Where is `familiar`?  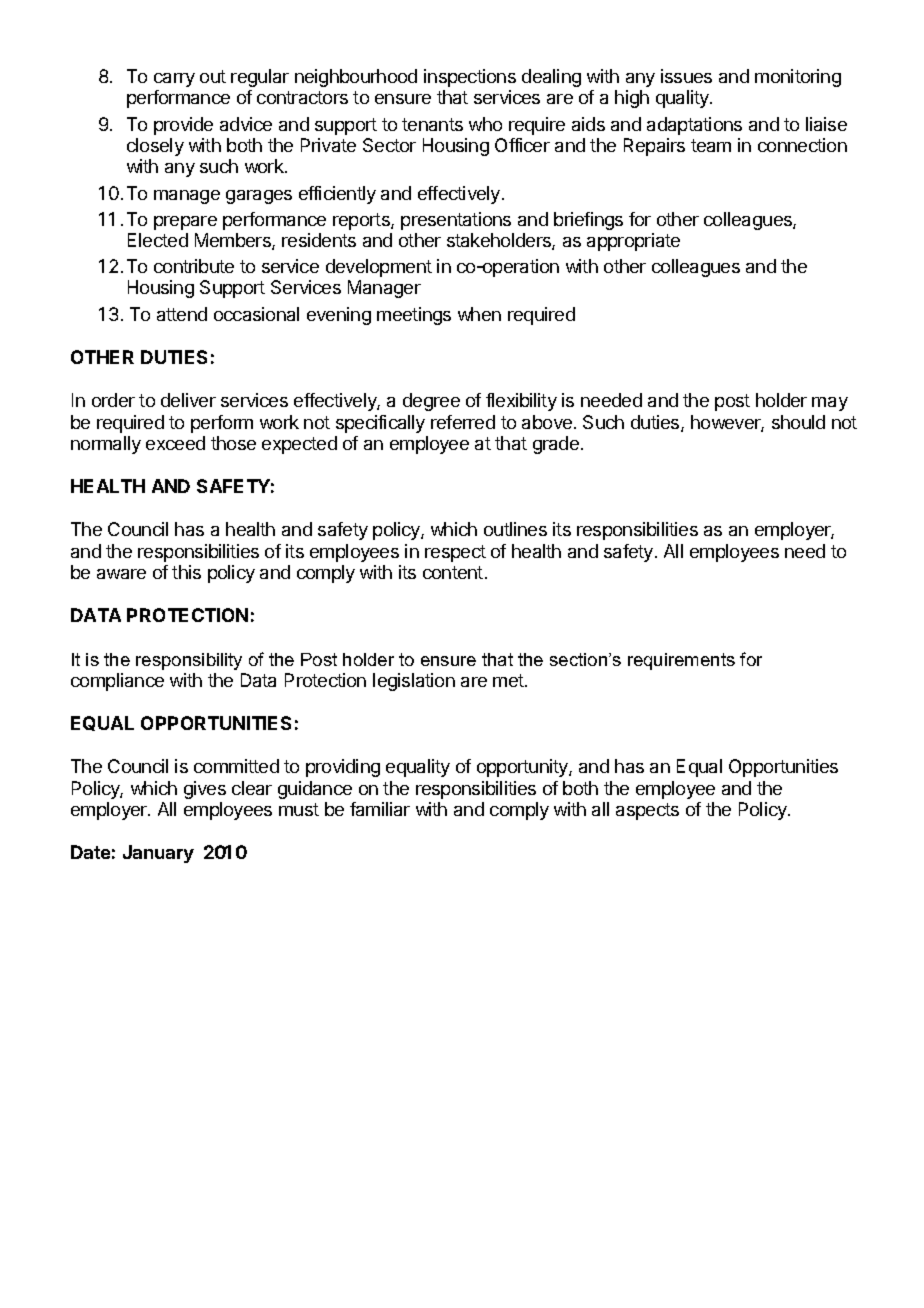
familiar is located at coordinates (380, 809).
